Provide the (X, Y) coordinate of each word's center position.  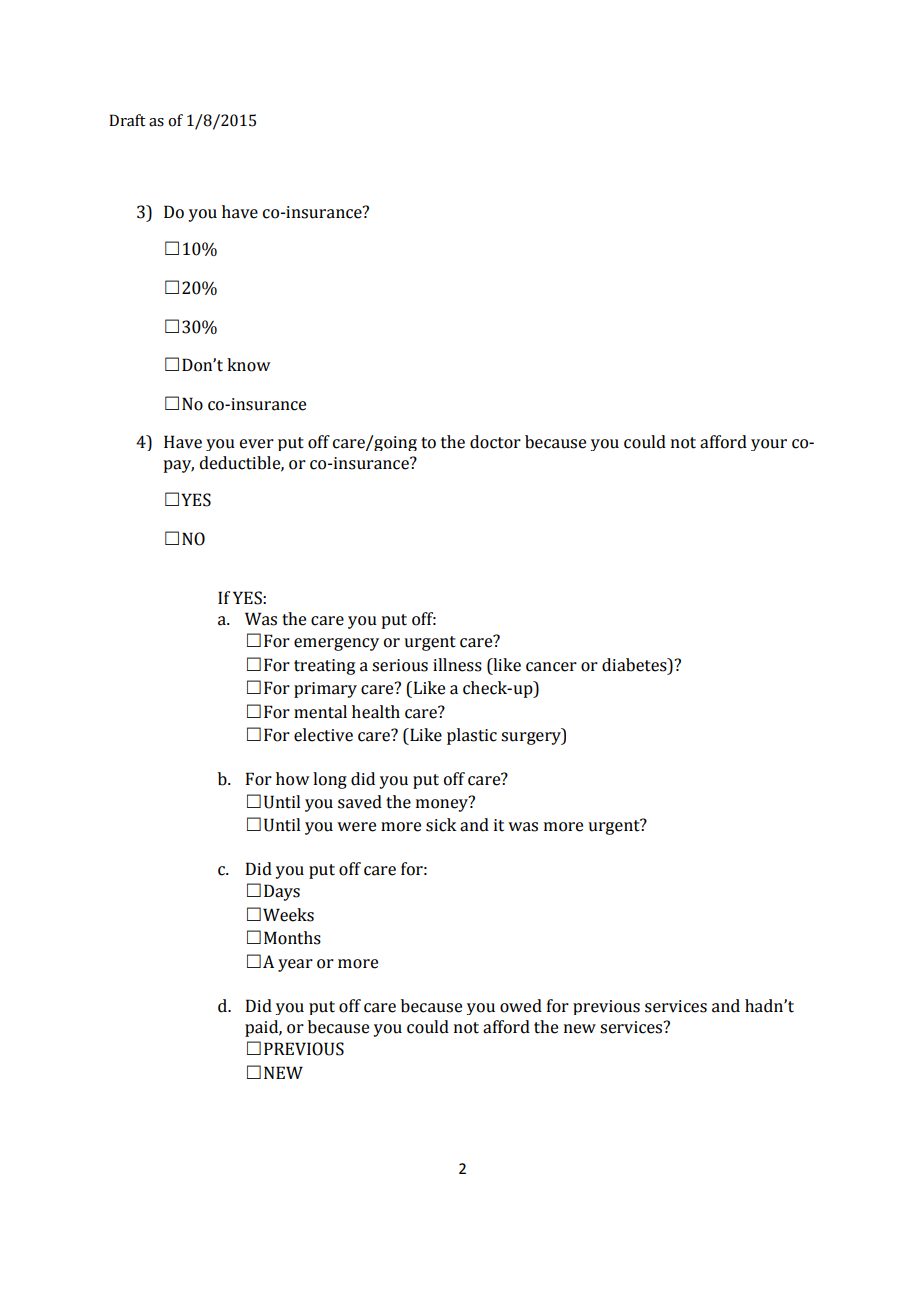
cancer (551, 667)
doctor (495, 442)
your (769, 445)
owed (521, 1006)
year (295, 965)
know (248, 365)
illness (457, 665)
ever (257, 444)
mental (320, 712)
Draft (127, 120)
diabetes (635, 665)
